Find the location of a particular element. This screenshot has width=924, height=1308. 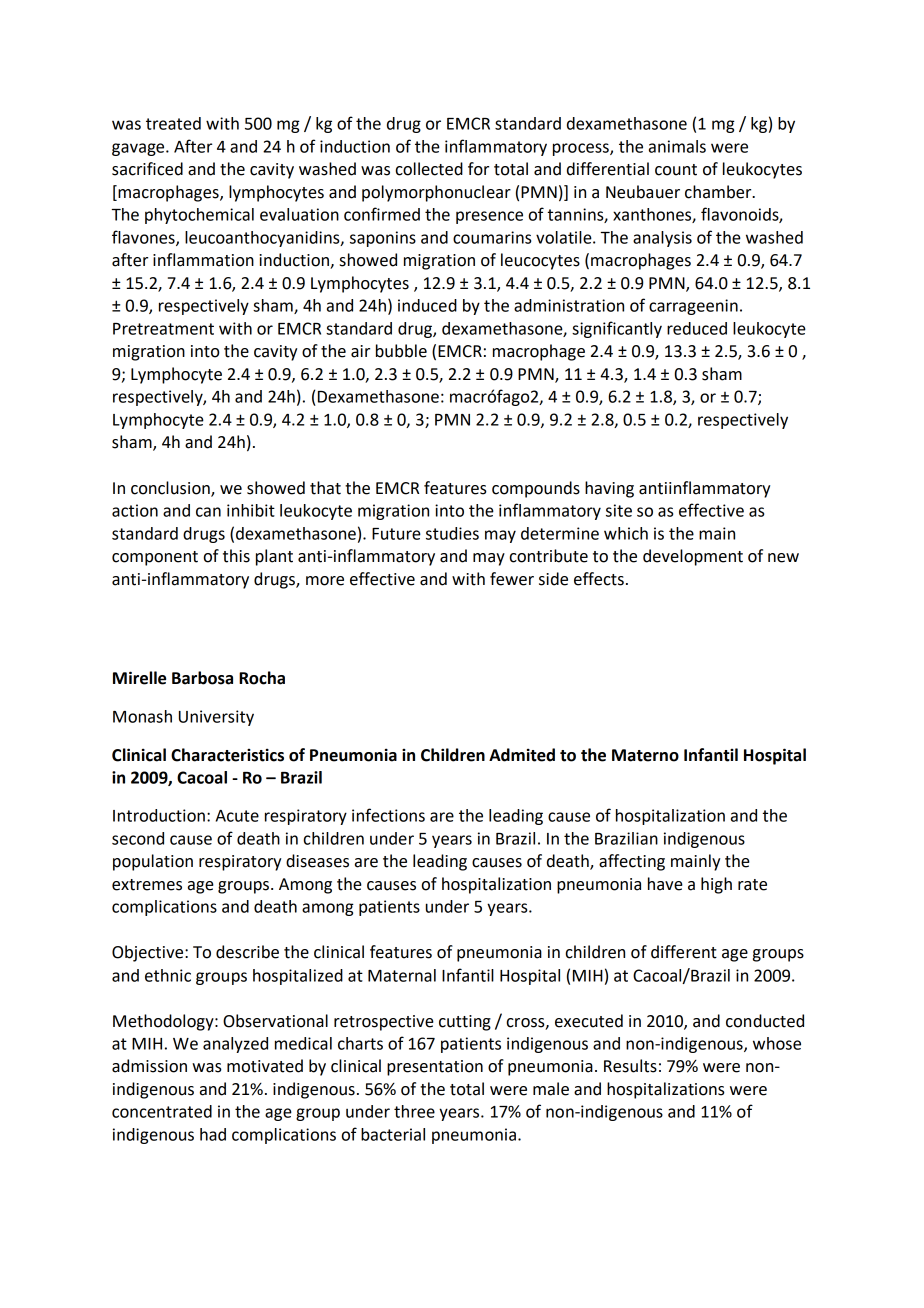

treated is located at coordinates (173, 123).
